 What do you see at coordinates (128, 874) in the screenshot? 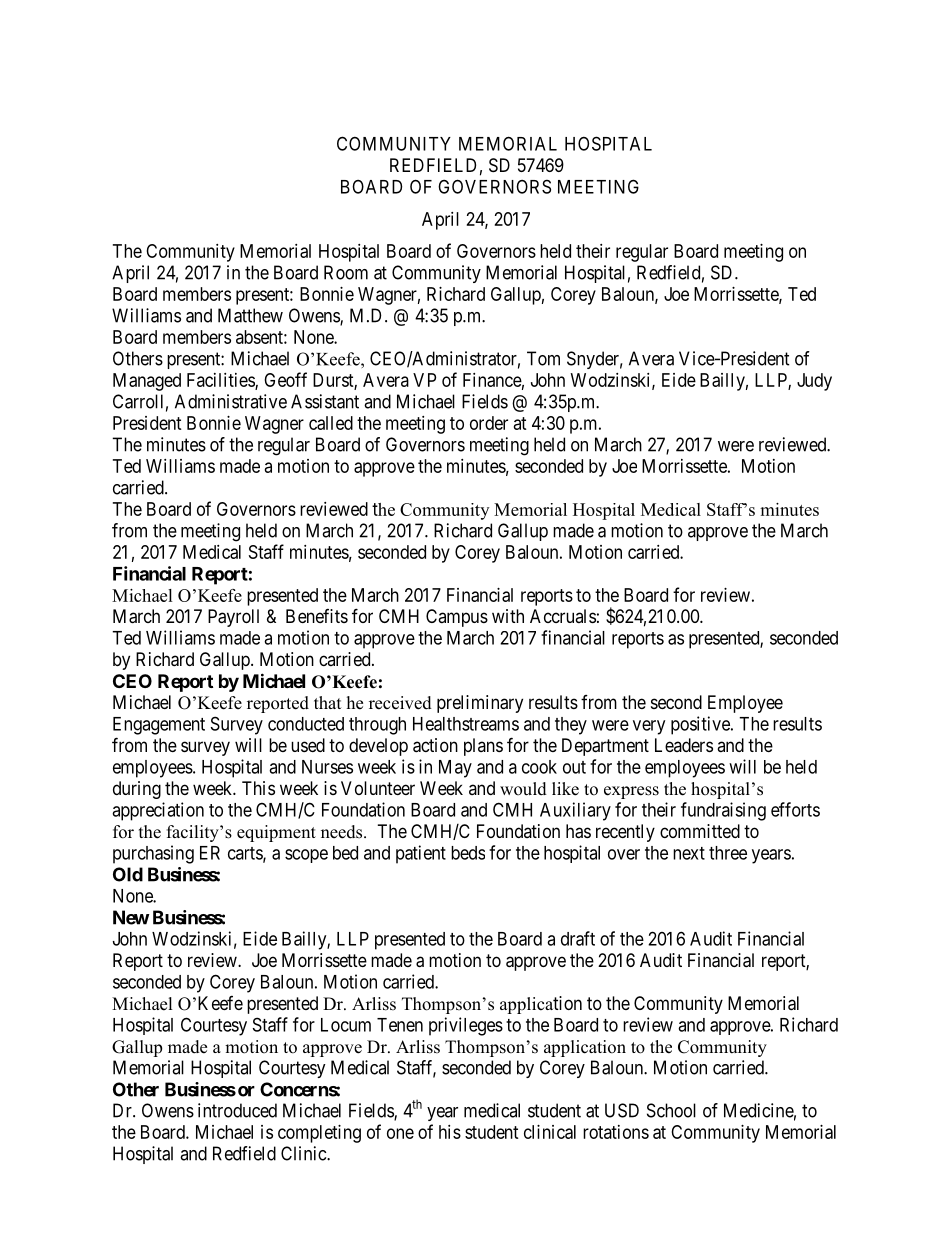
I see `Old` at bounding box center [128, 874].
